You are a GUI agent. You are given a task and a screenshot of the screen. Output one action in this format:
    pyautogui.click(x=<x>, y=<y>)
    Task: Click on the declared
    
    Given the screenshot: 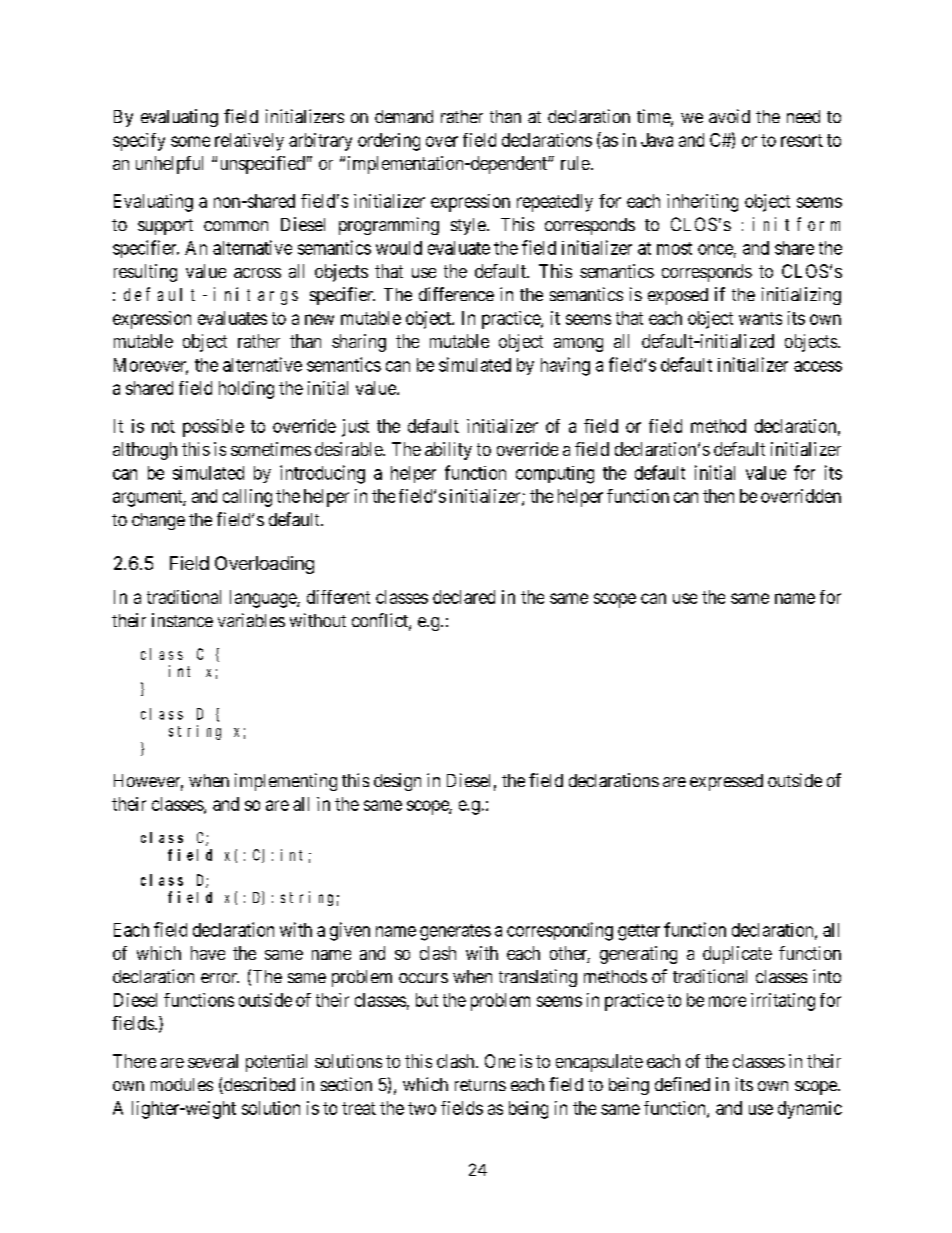 What is the action you would take?
    pyautogui.click(x=464, y=597)
